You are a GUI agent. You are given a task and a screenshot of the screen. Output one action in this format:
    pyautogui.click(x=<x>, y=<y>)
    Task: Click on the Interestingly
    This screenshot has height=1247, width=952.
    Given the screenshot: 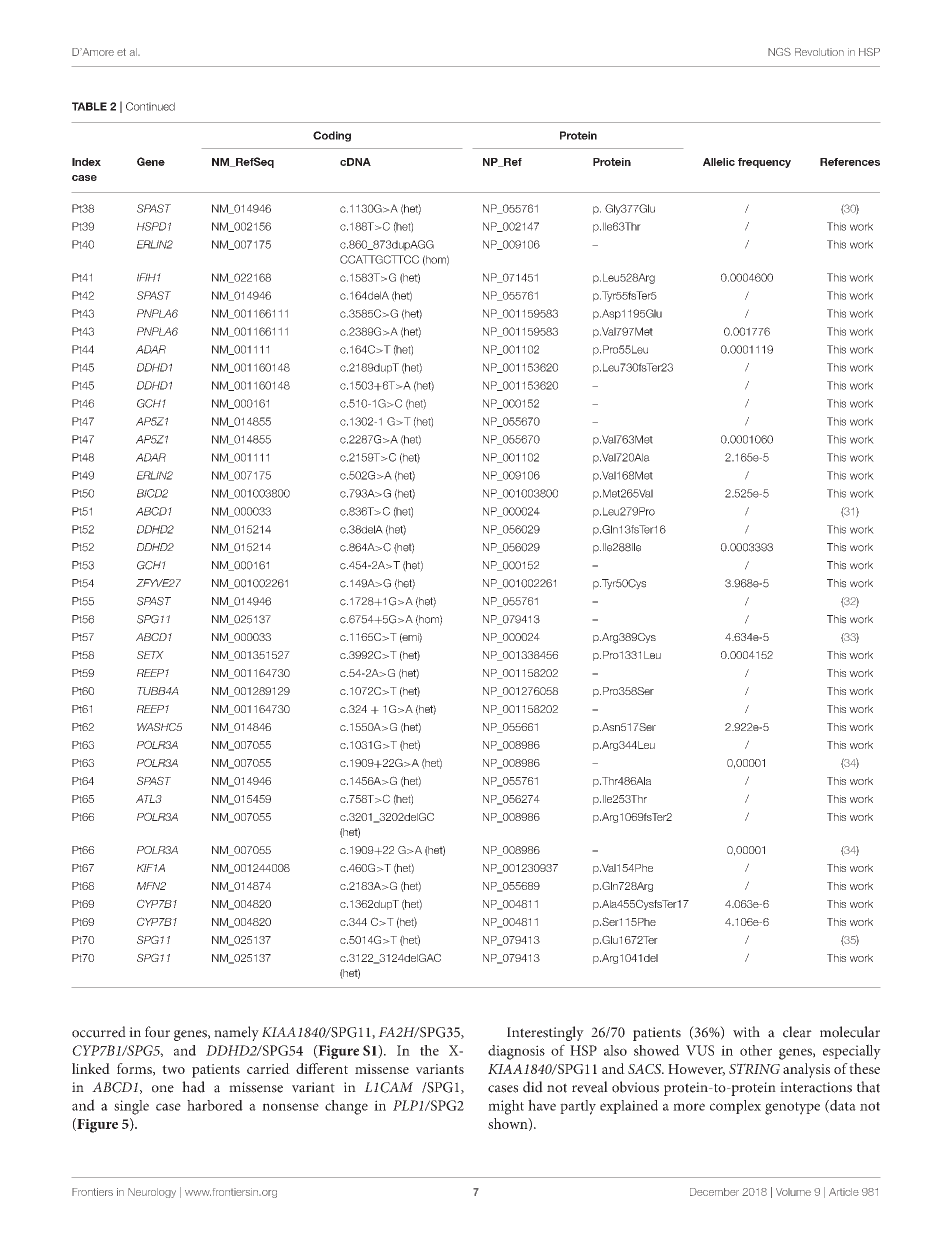 What is the action you would take?
    pyautogui.click(x=545, y=1033)
